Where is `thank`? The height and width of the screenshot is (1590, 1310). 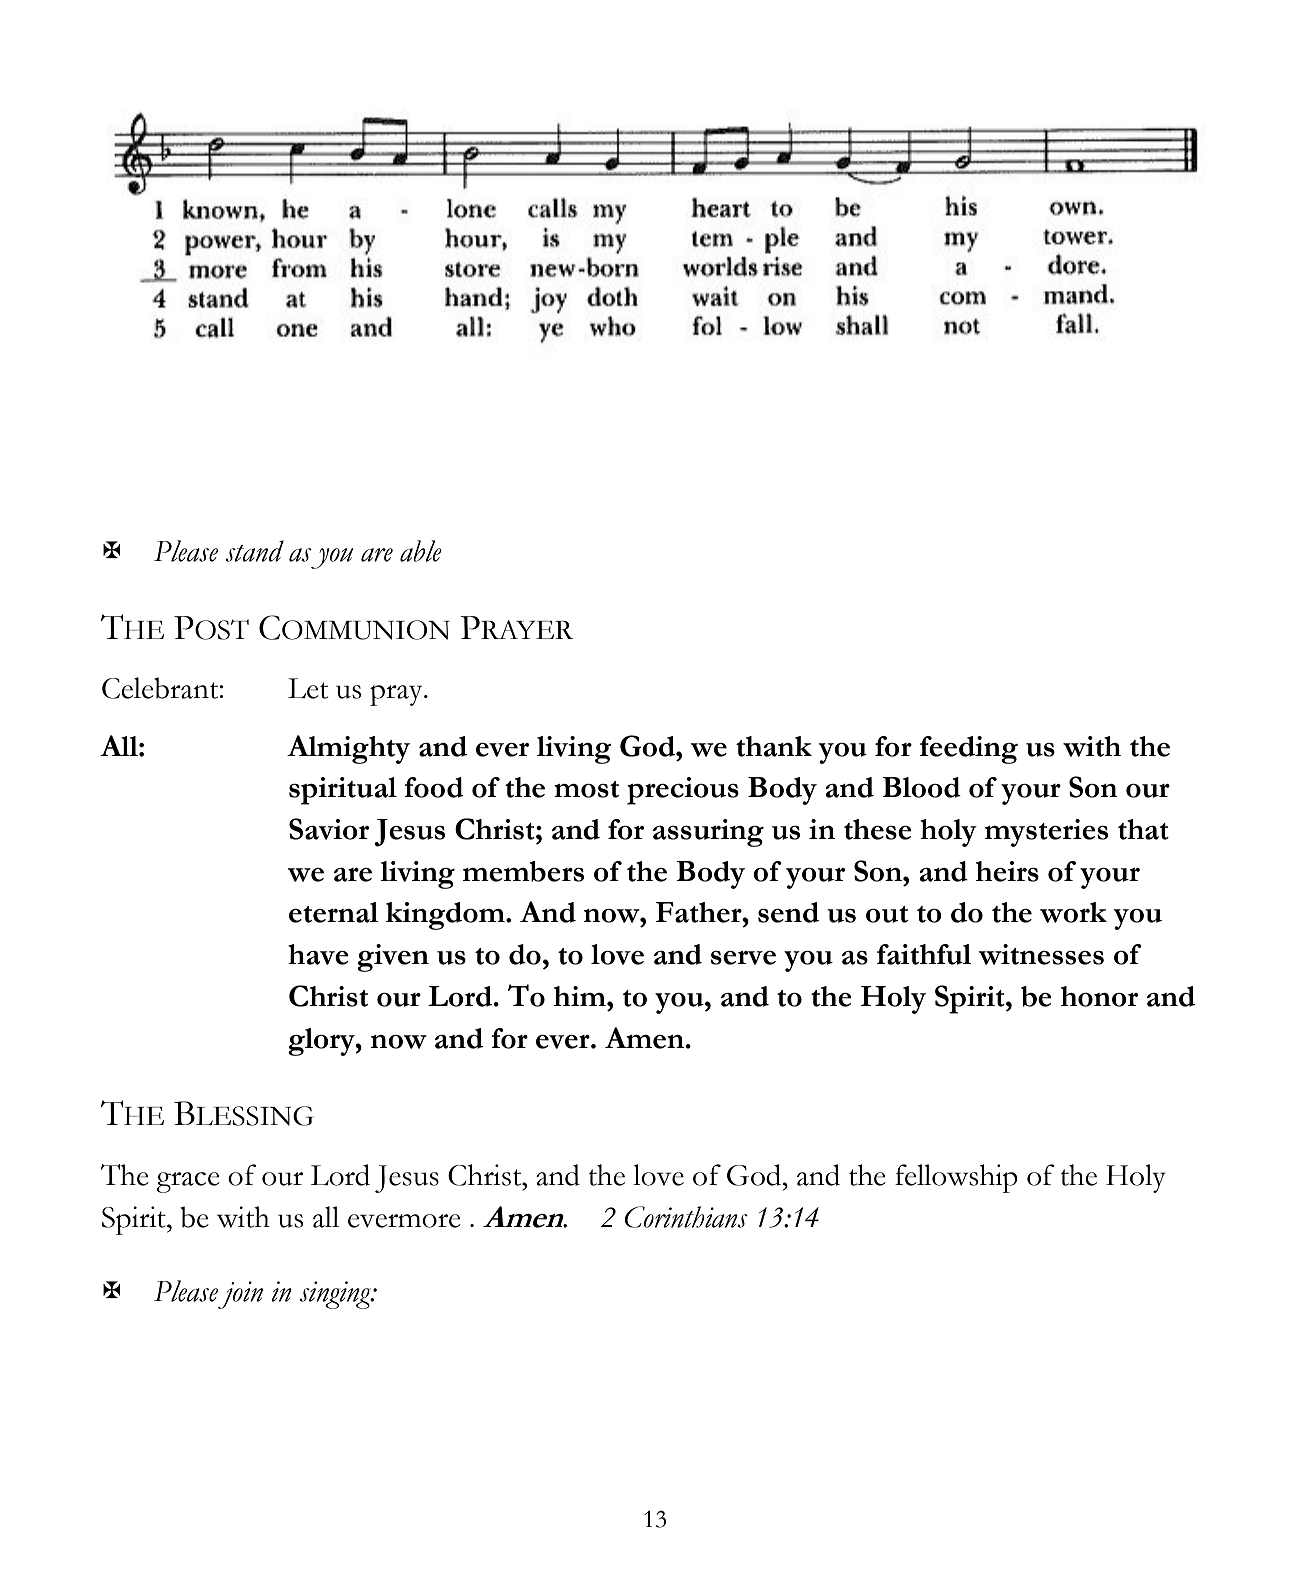 thank is located at coordinates (774, 746).
